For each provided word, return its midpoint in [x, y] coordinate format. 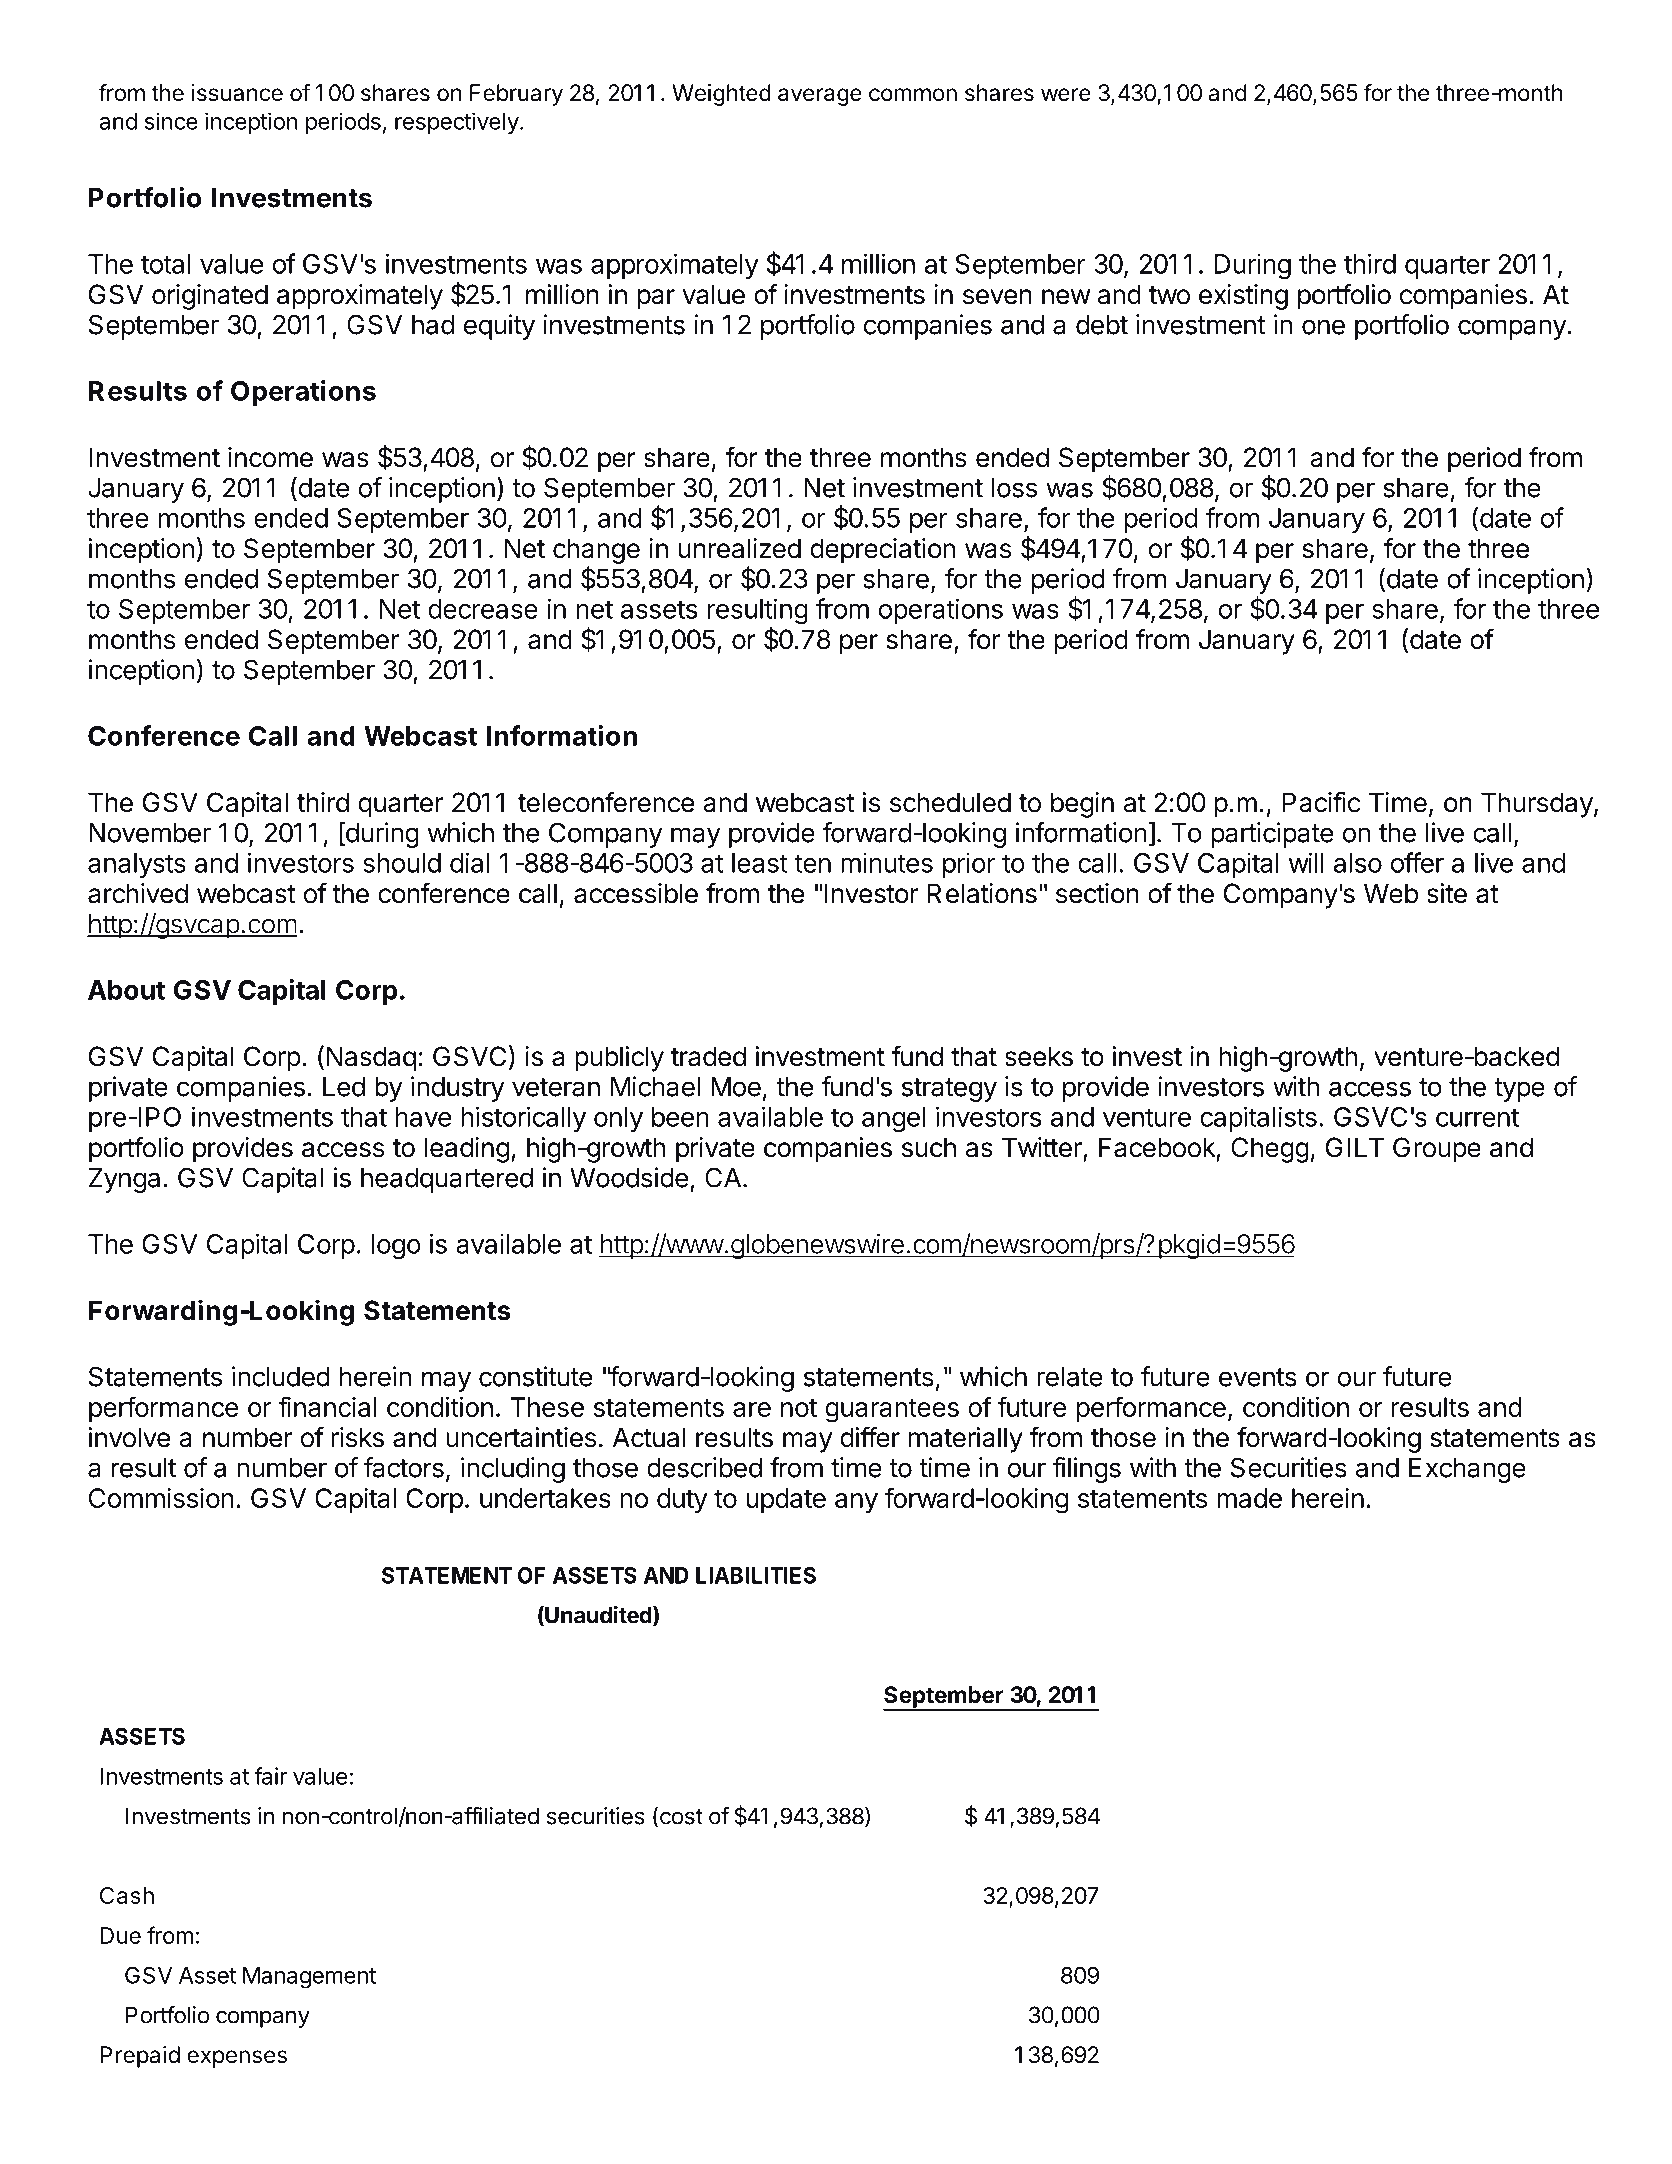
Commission [161, 1498]
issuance [237, 93]
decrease [483, 609]
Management [309, 1978]
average [820, 97]
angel [893, 1119]
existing [1243, 297]
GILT [1355, 1147]
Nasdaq [371, 1059]
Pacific [1321, 802]
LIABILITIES [756, 1575]
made [1249, 1498]
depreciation [882, 551]
